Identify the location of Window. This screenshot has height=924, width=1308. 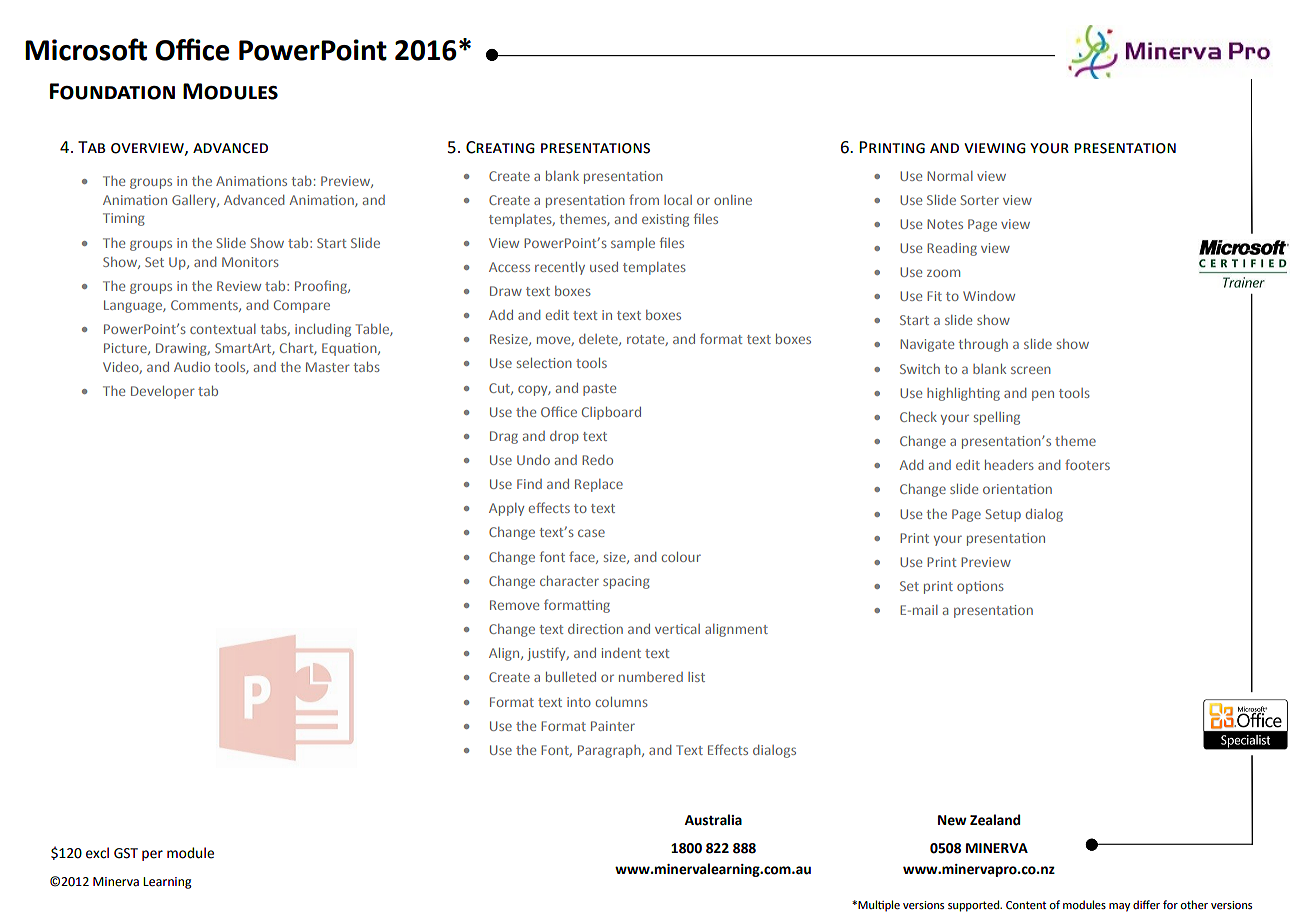
(989, 296).
